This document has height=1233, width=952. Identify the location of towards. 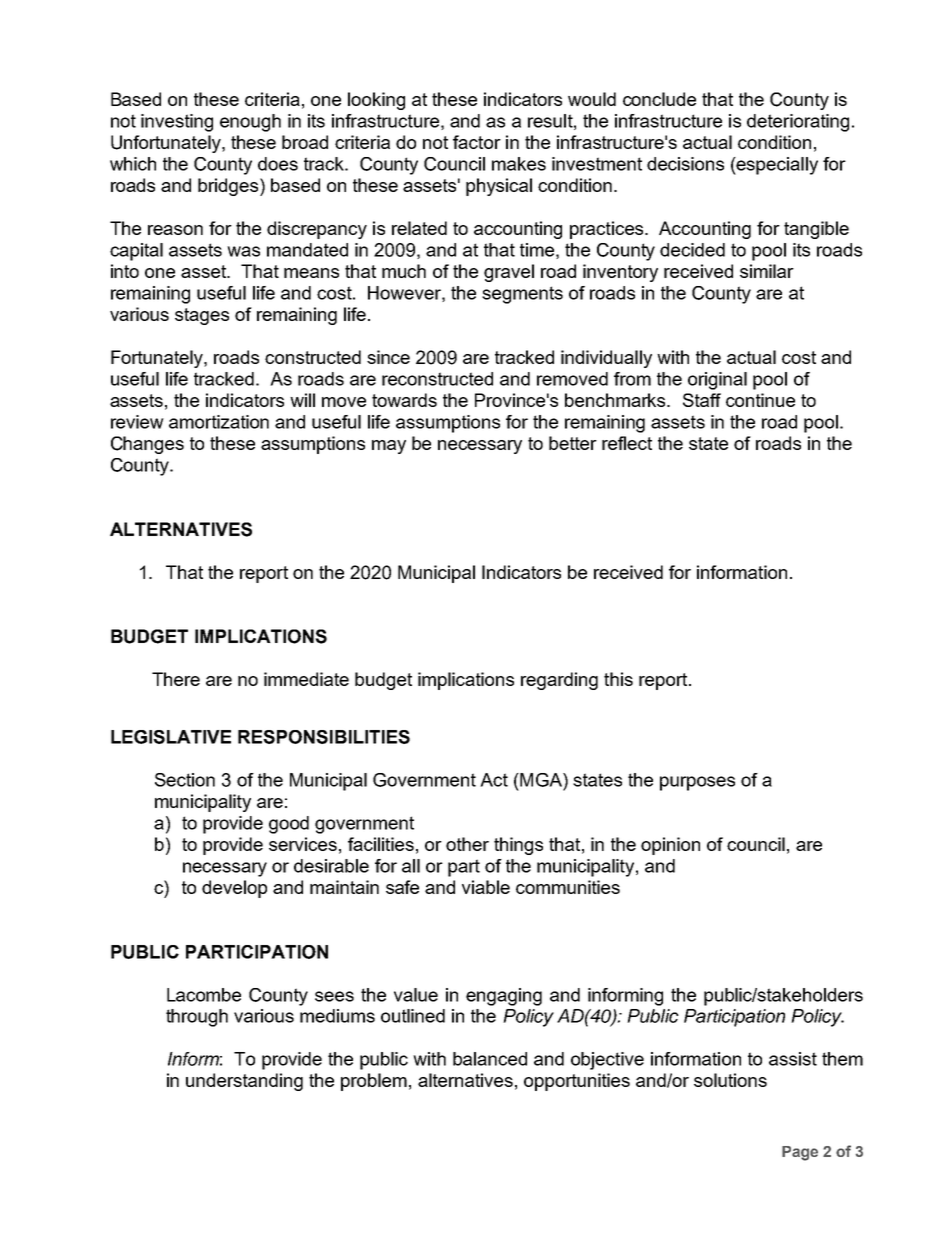
(404, 400).
